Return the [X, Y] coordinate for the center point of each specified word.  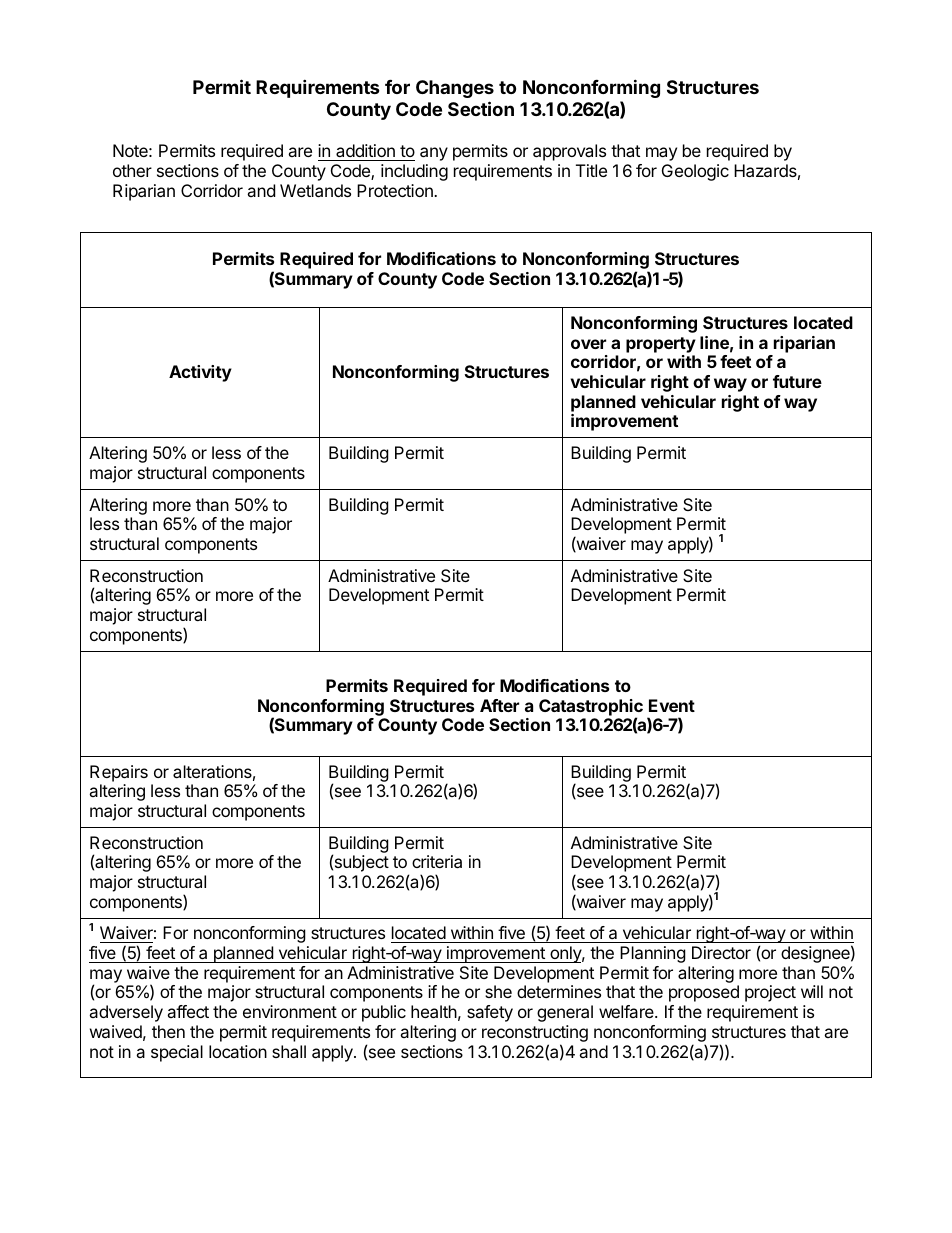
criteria [437, 861]
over [588, 344]
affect [188, 1011]
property [661, 345]
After [499, 705]
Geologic [695, 172]
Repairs [119, 773]
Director [721, 952]
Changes [455, 89]
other [132, 170]
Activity [200, 373]
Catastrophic [591, 708]
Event [672, 705]
